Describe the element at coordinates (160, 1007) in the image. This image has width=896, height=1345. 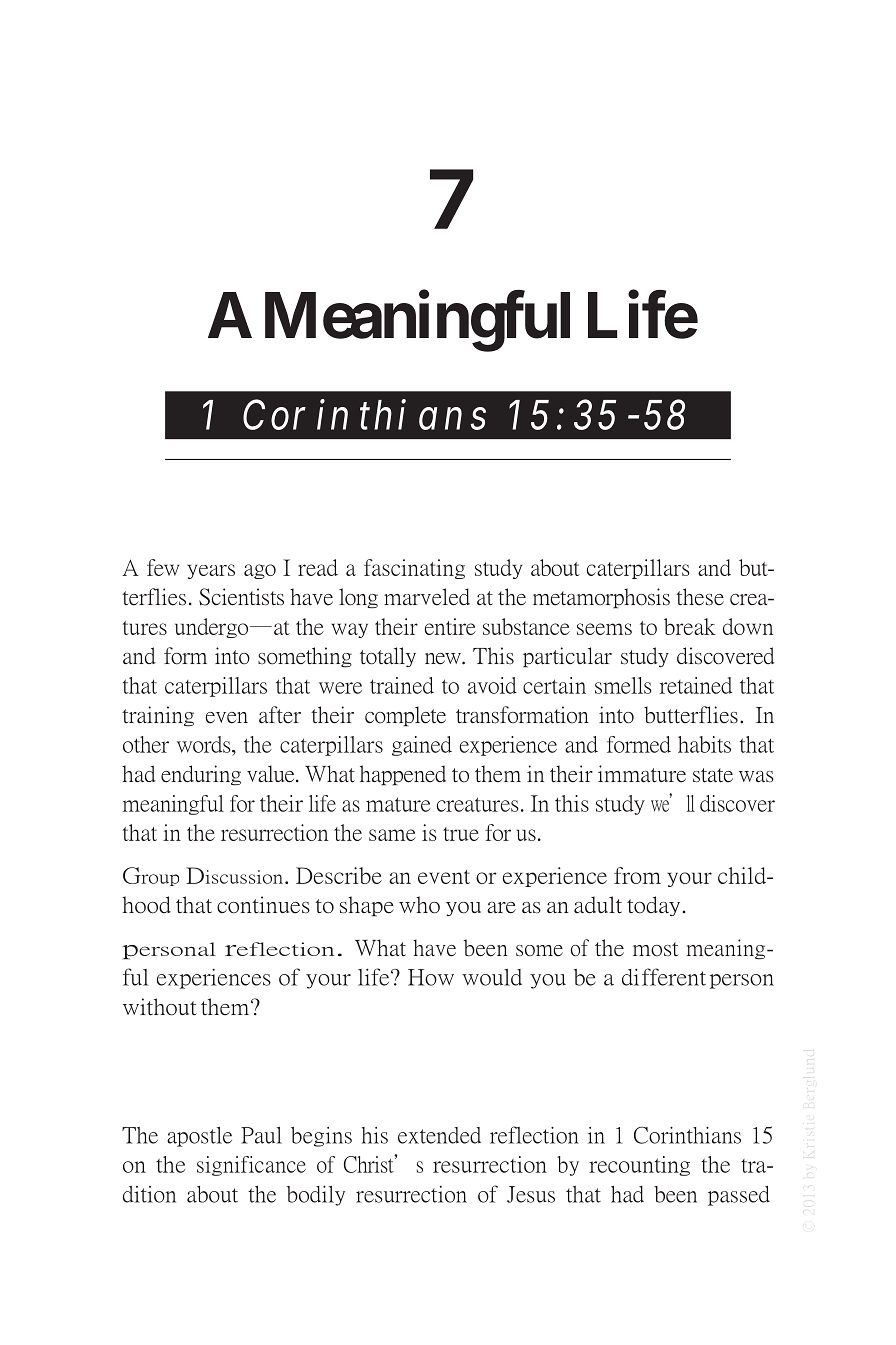
I see `without` at that location.
